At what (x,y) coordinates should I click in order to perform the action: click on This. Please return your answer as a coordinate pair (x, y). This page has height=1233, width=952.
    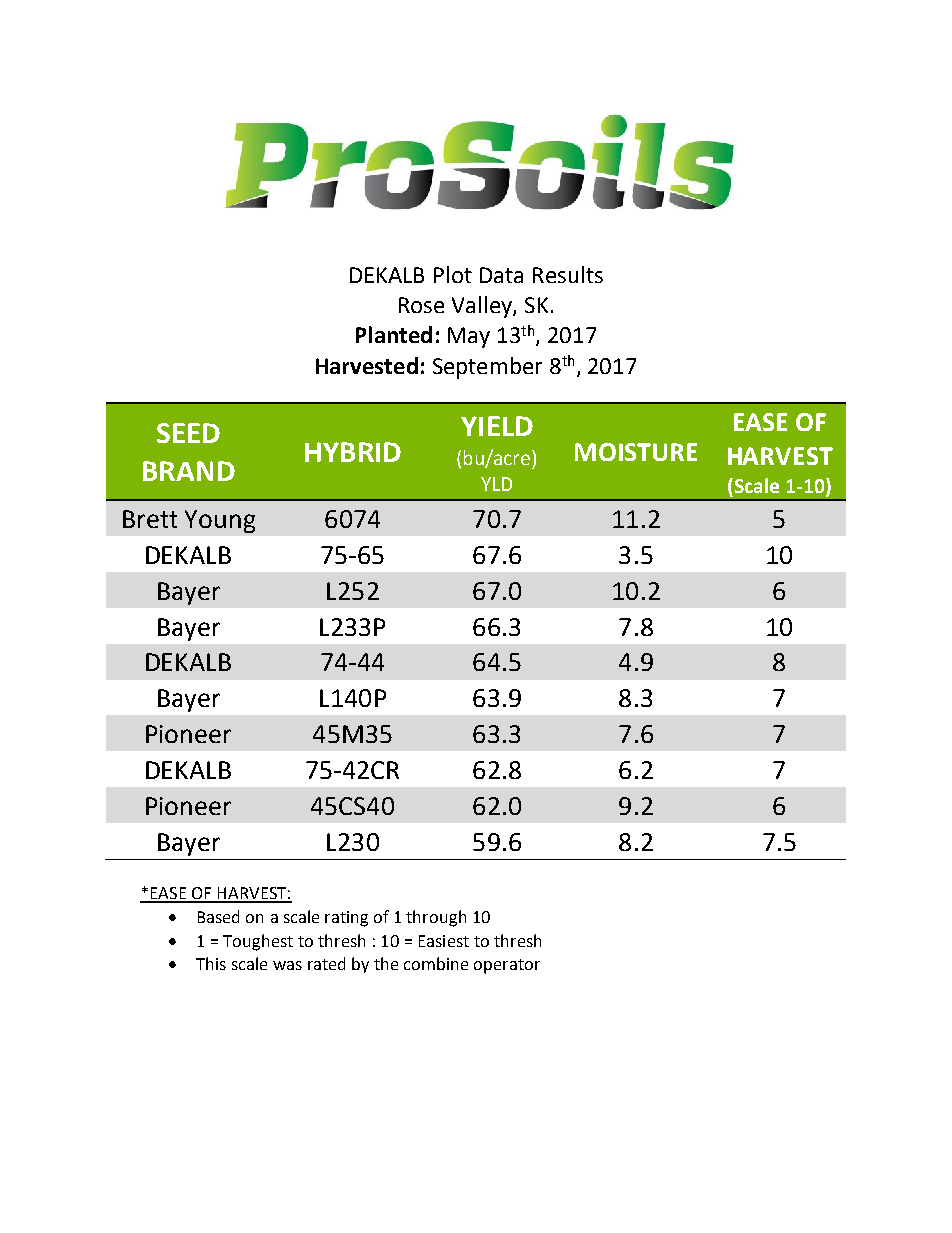
    Looking at the image, I should click on (211, 963).
